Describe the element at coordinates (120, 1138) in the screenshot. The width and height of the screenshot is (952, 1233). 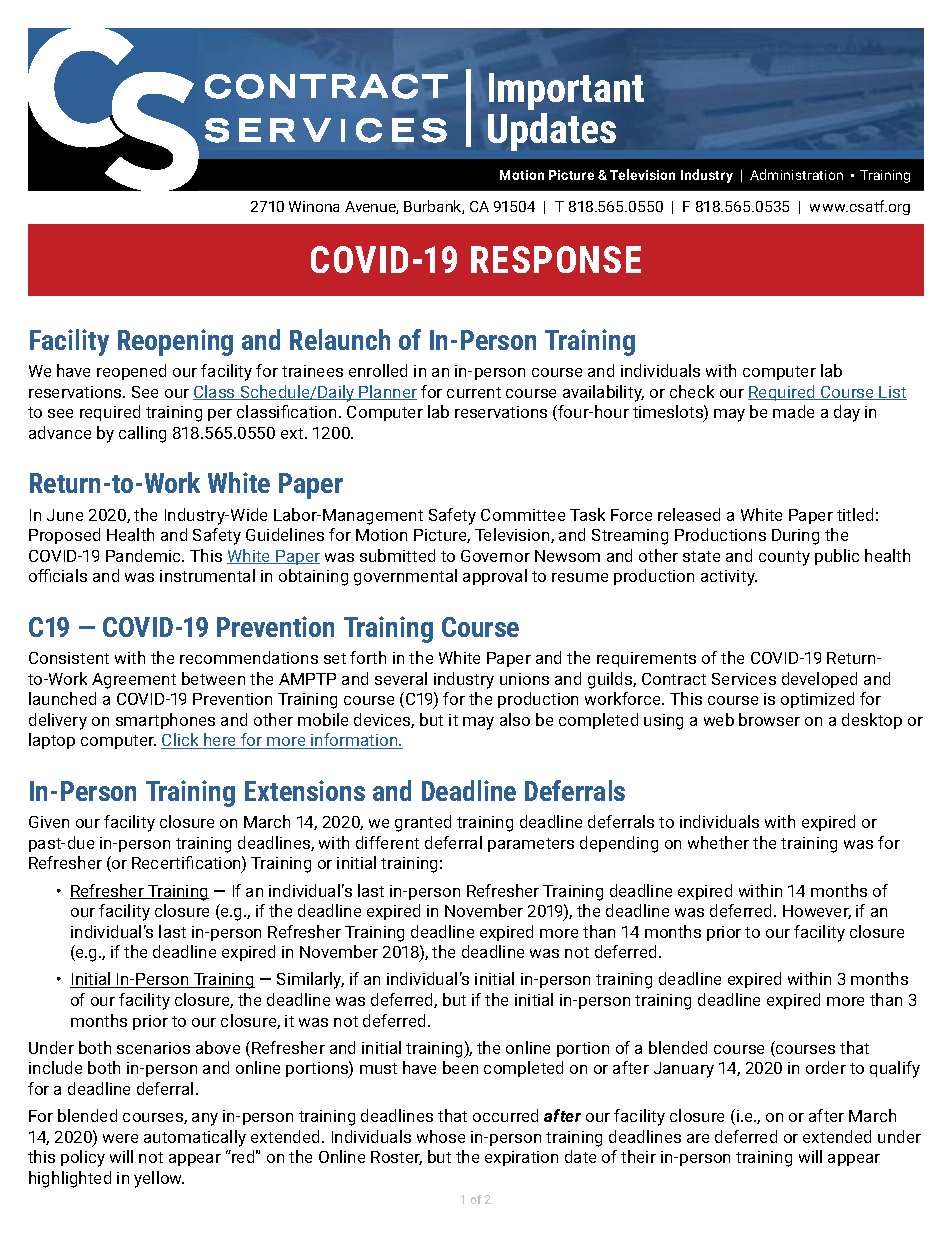
I see `were` at that location.
